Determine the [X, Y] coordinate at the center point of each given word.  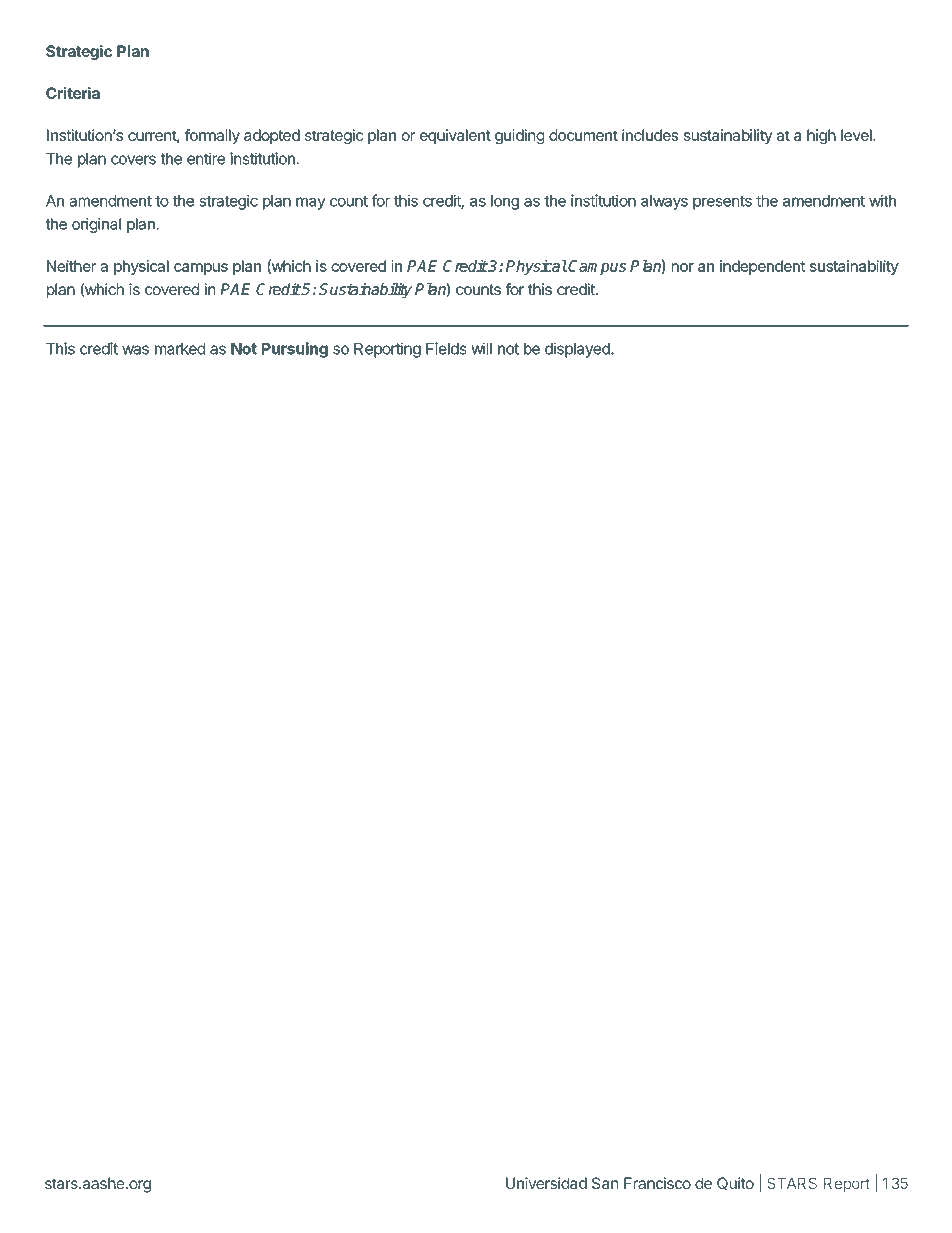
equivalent [455, 136]
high [821, 136]
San [605, 1183]
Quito [735, 1183]
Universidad [546, 1183]
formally [212, 136]
